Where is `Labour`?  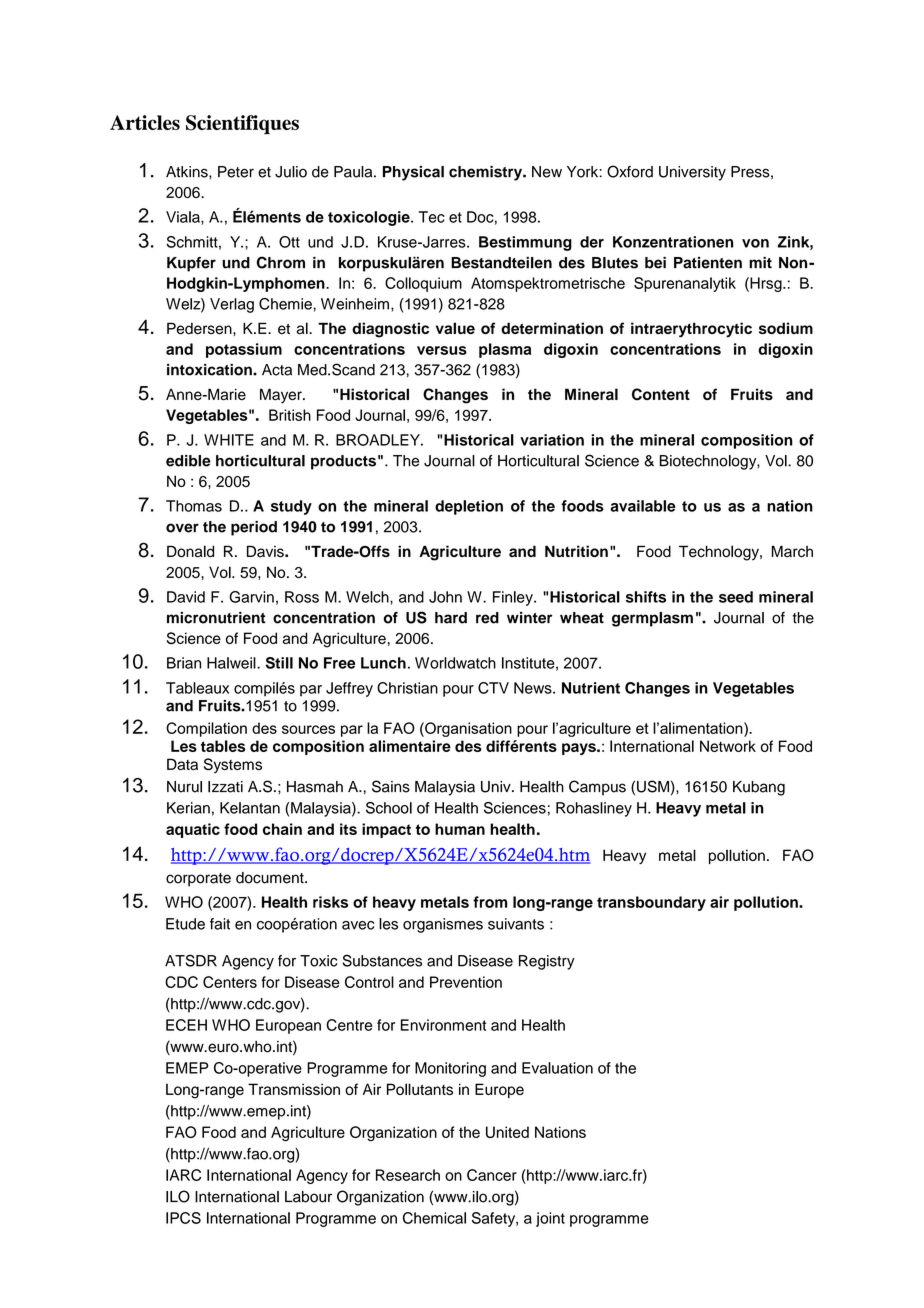 Labour is located at coordinates (308, 1197).
